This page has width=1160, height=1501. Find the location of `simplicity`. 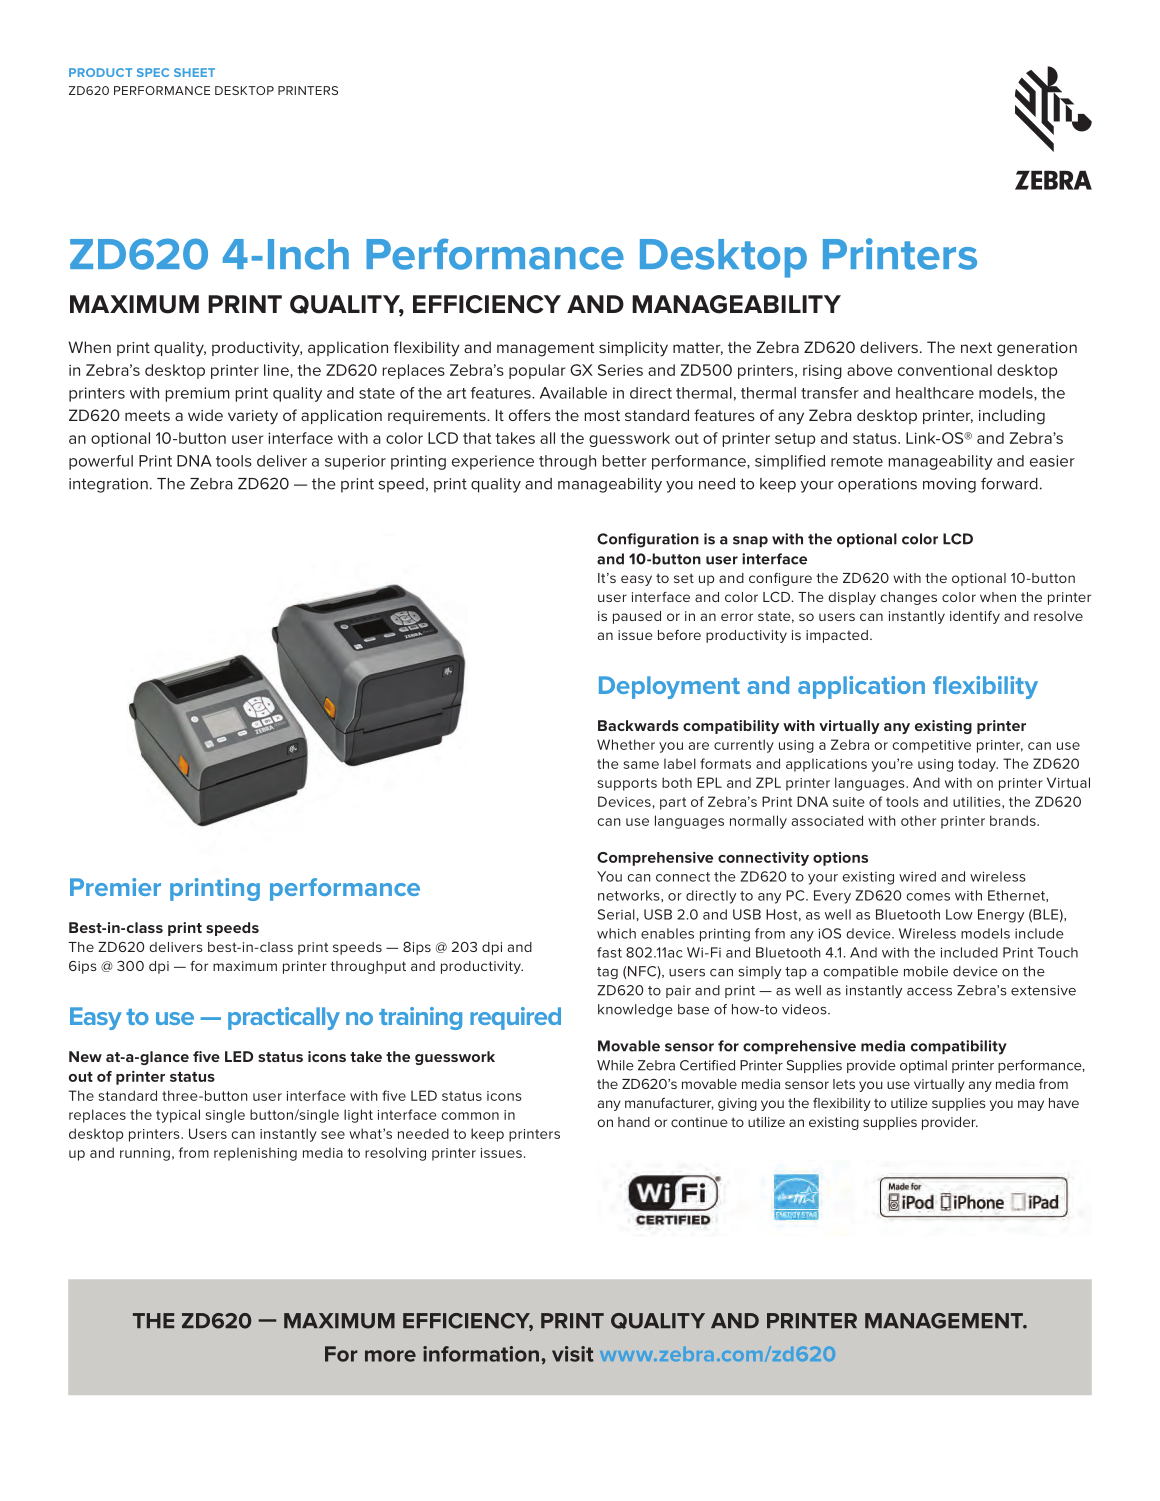

simplicity is located at coordinates (633, 349).
